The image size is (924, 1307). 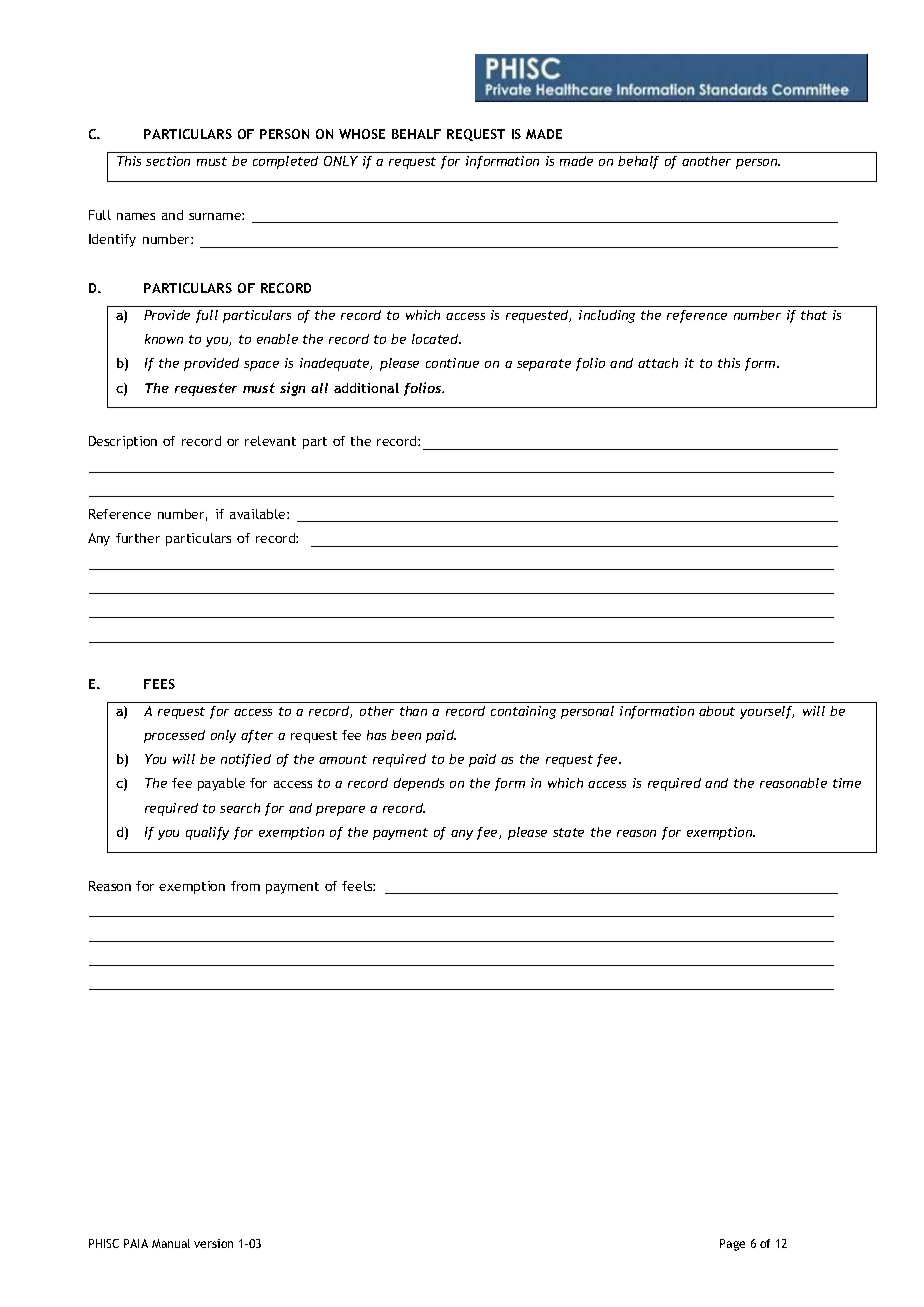 What do you see at coordinates (568, 832) in the screenshot?
I see `state` at bounding box center [568, 832].
